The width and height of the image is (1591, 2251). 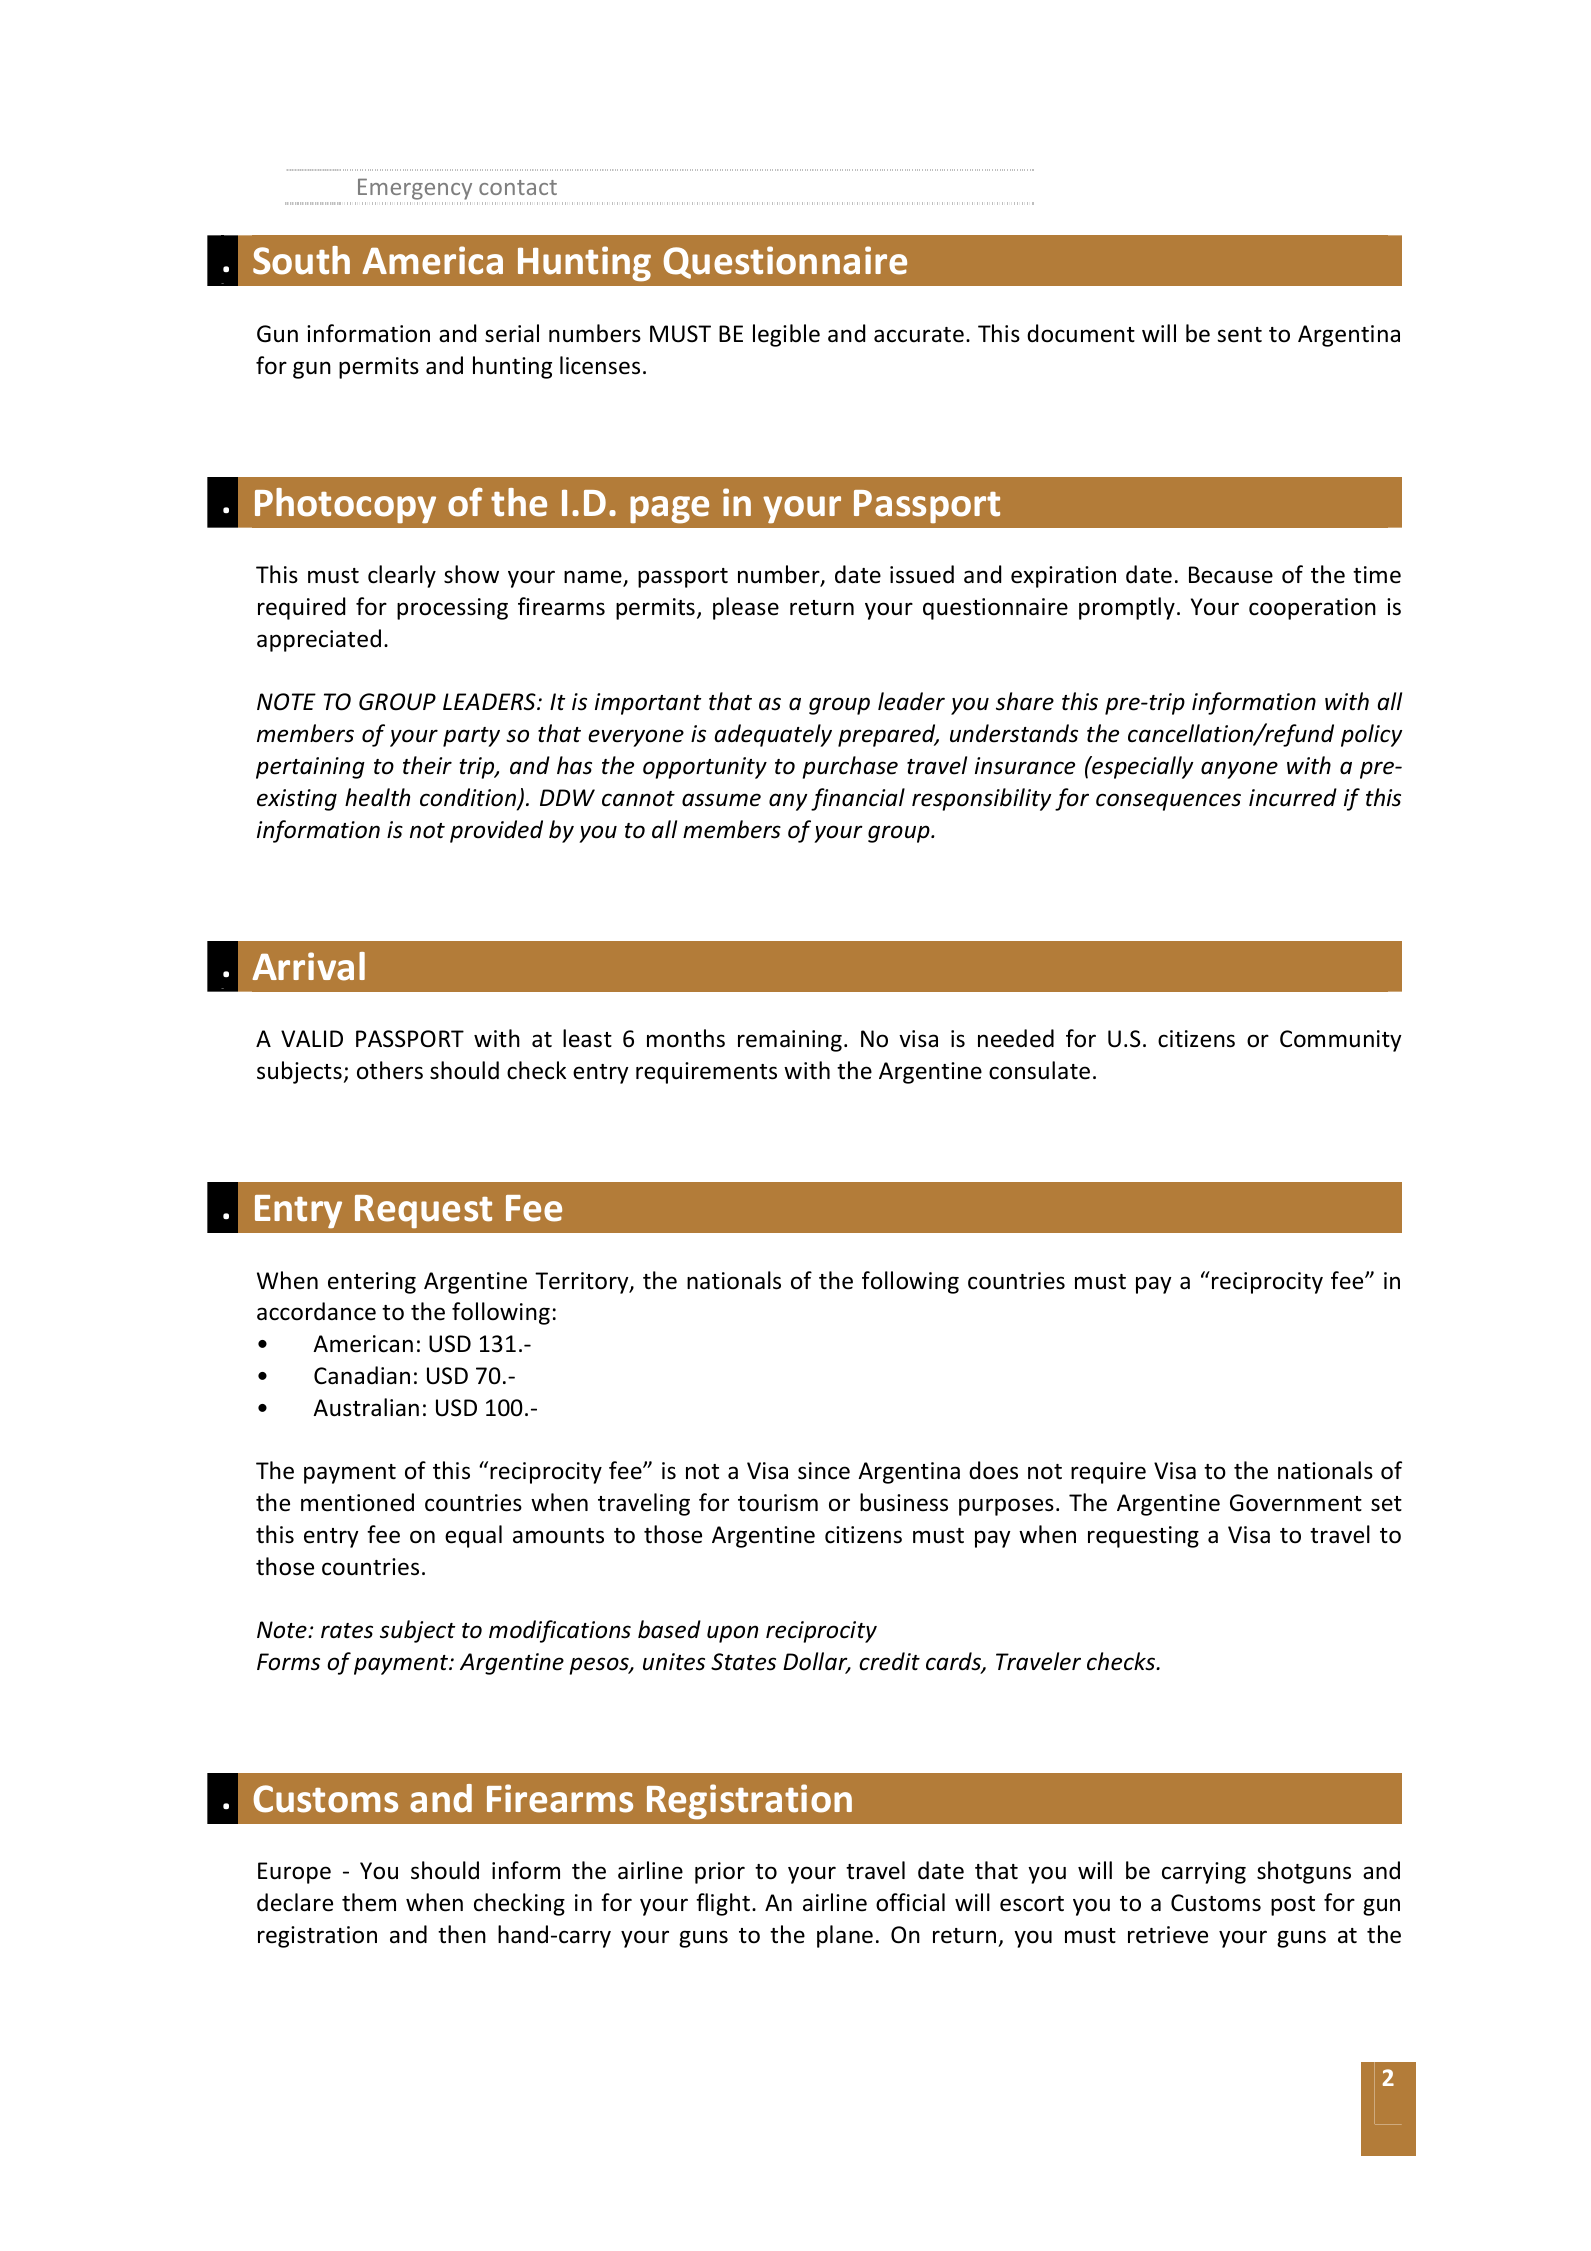 I want to click on Government, so click(x=1296, y=1503).
